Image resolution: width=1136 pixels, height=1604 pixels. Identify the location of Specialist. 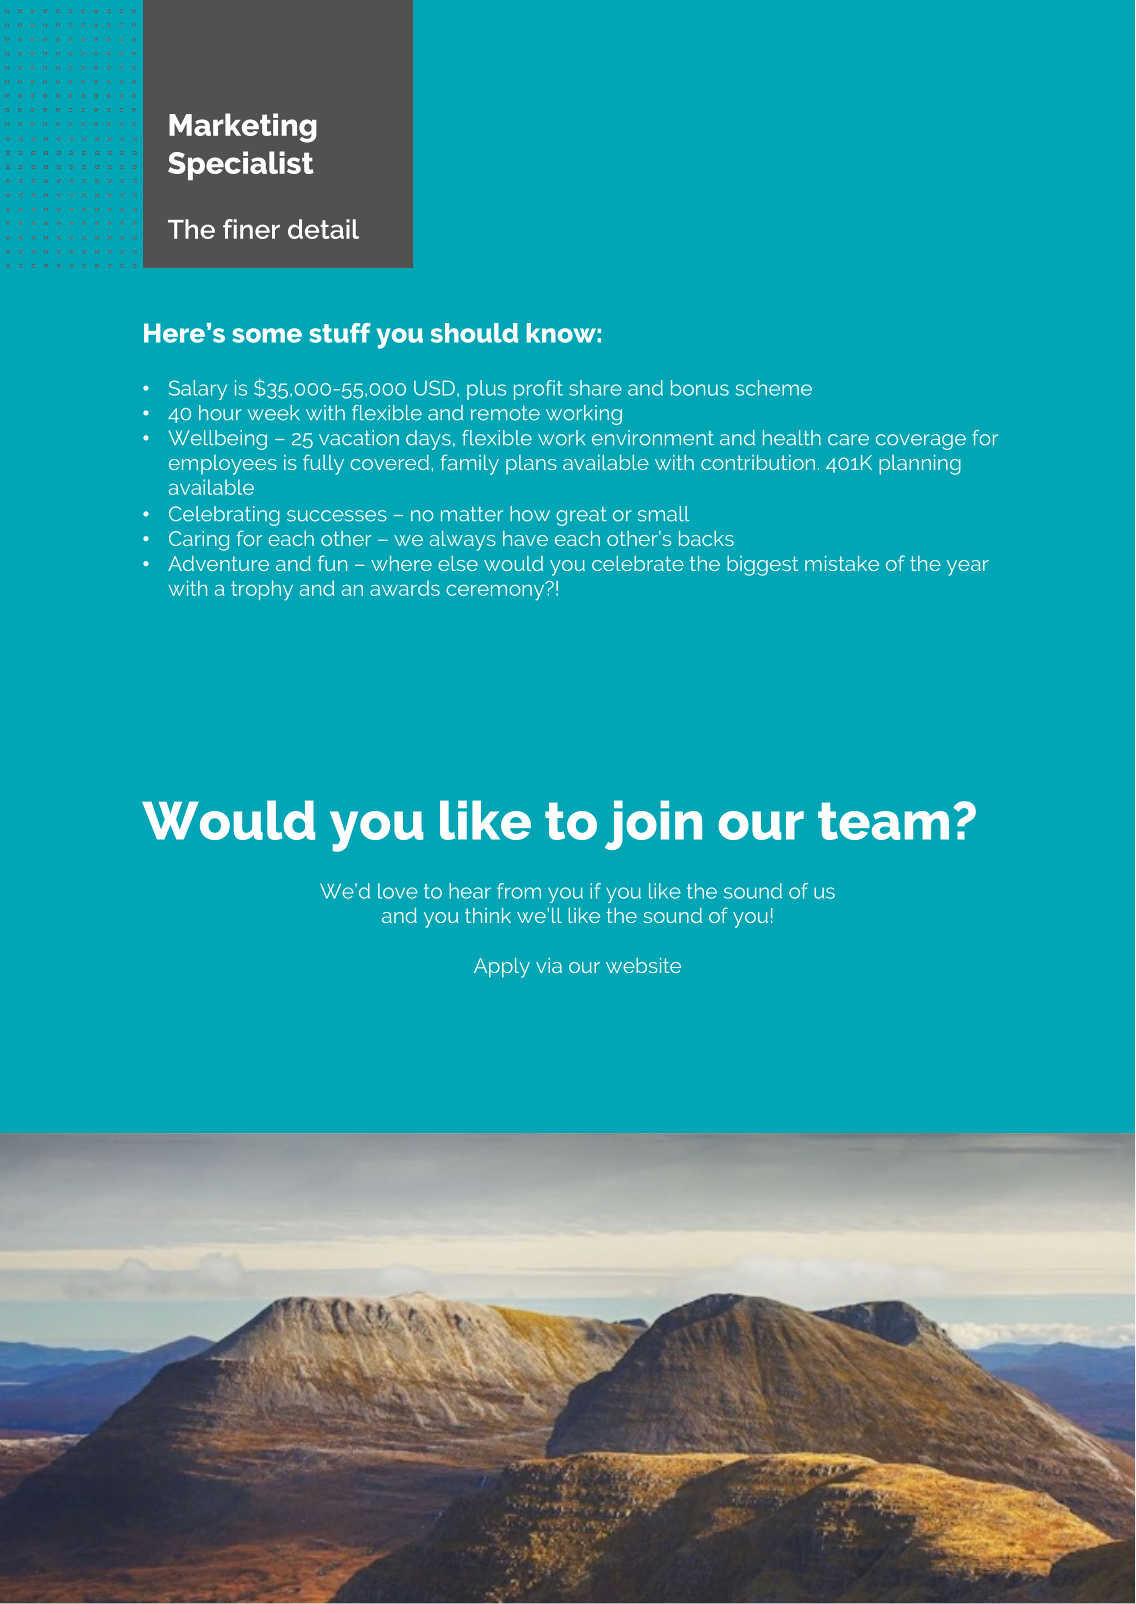
(241, 165).
